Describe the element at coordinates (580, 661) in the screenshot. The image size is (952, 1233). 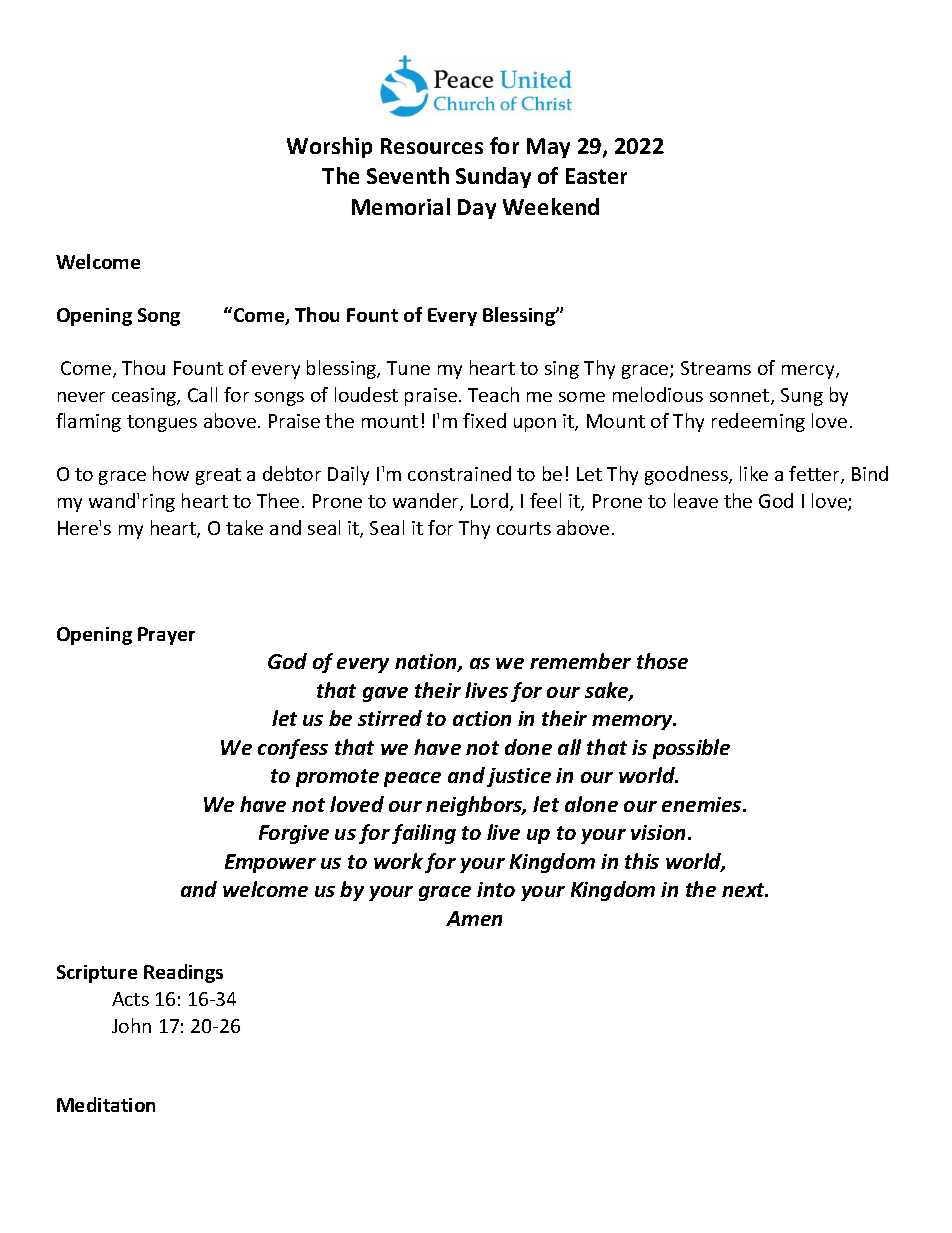
I see `remember` at that location.
